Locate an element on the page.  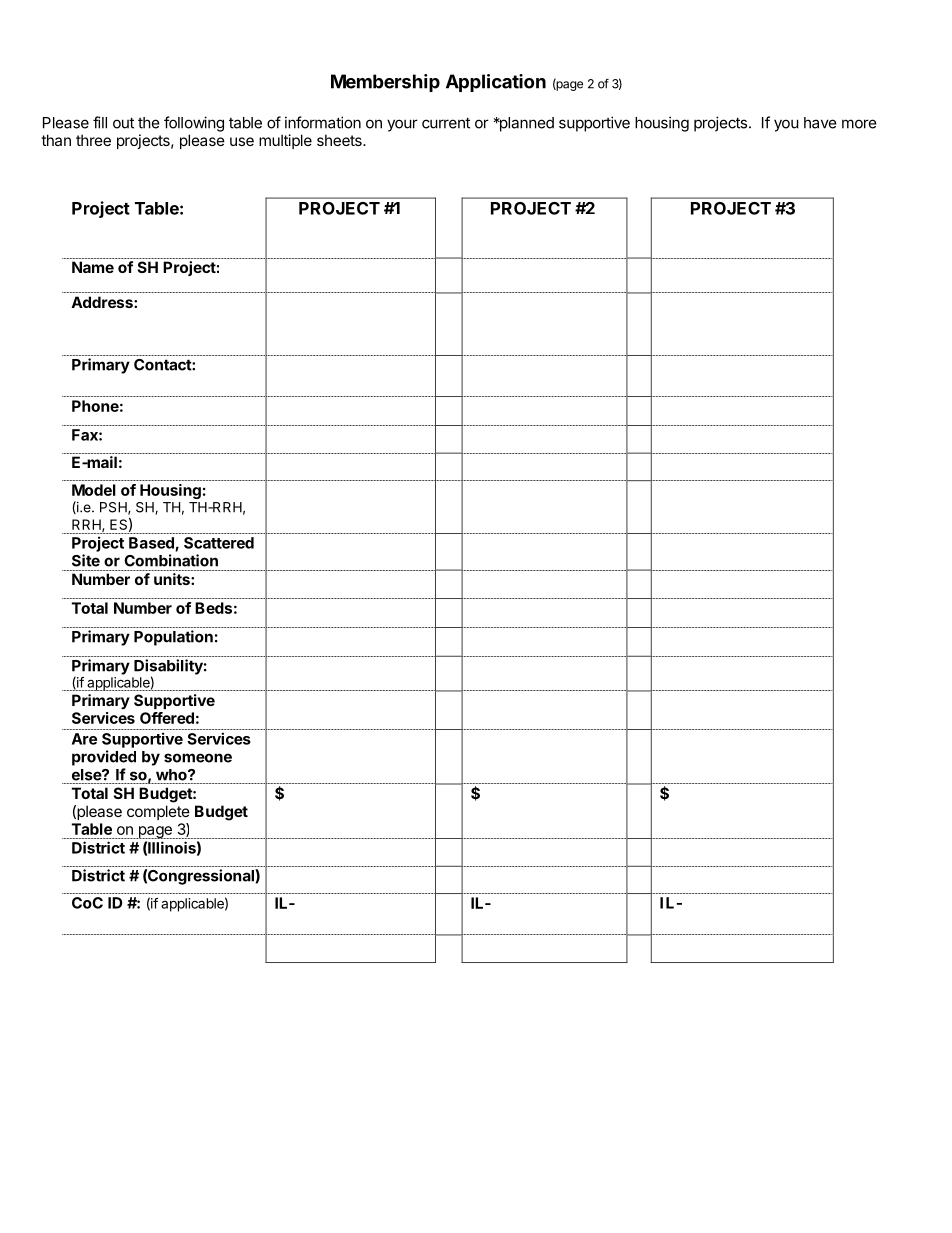
more is located at coordinates (859, 124).
